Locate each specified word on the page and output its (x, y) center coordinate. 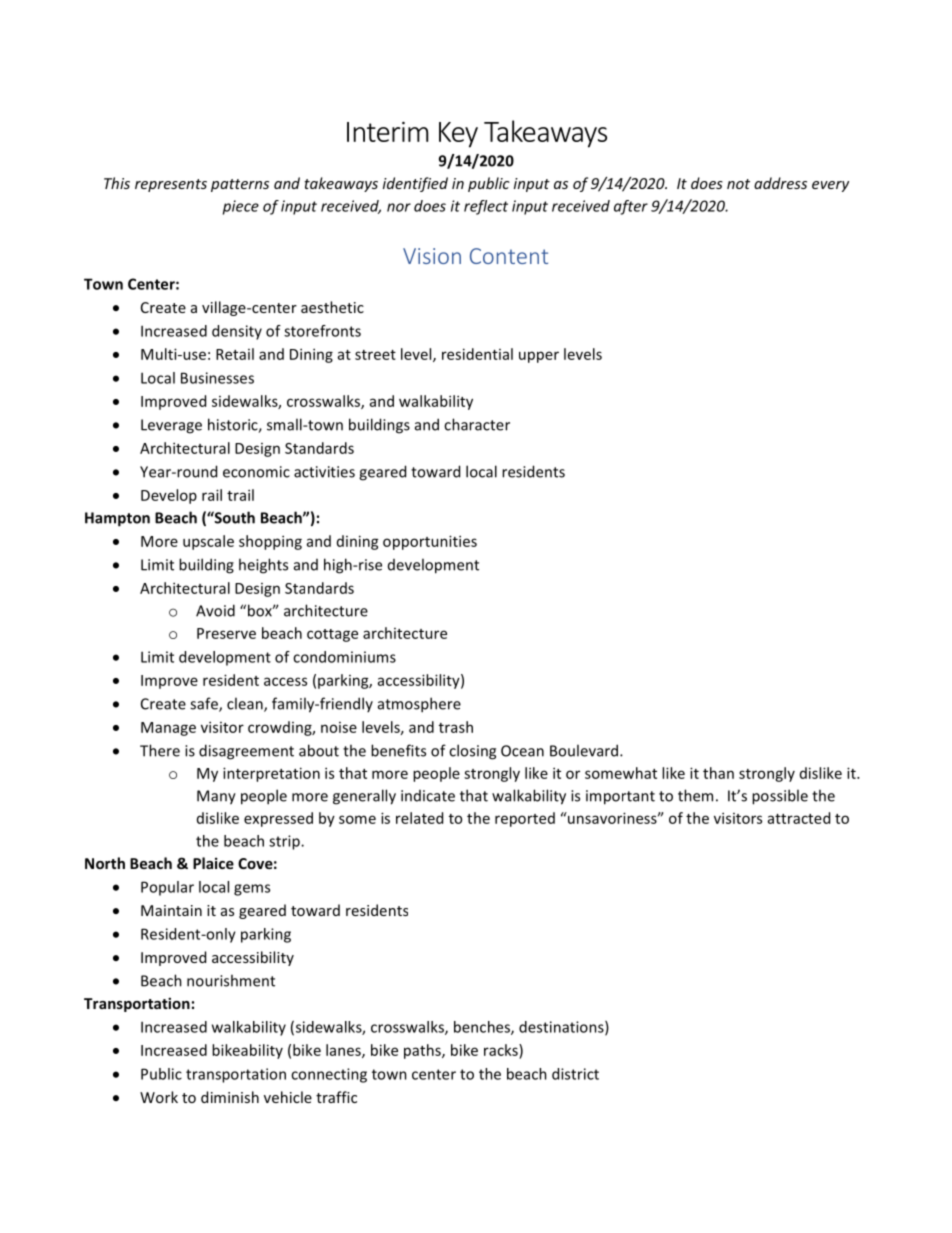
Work (159, 1097)
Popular (167, 888)
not (738, 184)
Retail (235, 354)
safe (205, 704)
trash (456, 727)
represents (171, 185)
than (718, 773)
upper (539, 357)
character (477, 424)
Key (458, 135)
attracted (799, 818)
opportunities (430, 542)
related (419, 818)
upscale (208, 542)
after (631, 207)
